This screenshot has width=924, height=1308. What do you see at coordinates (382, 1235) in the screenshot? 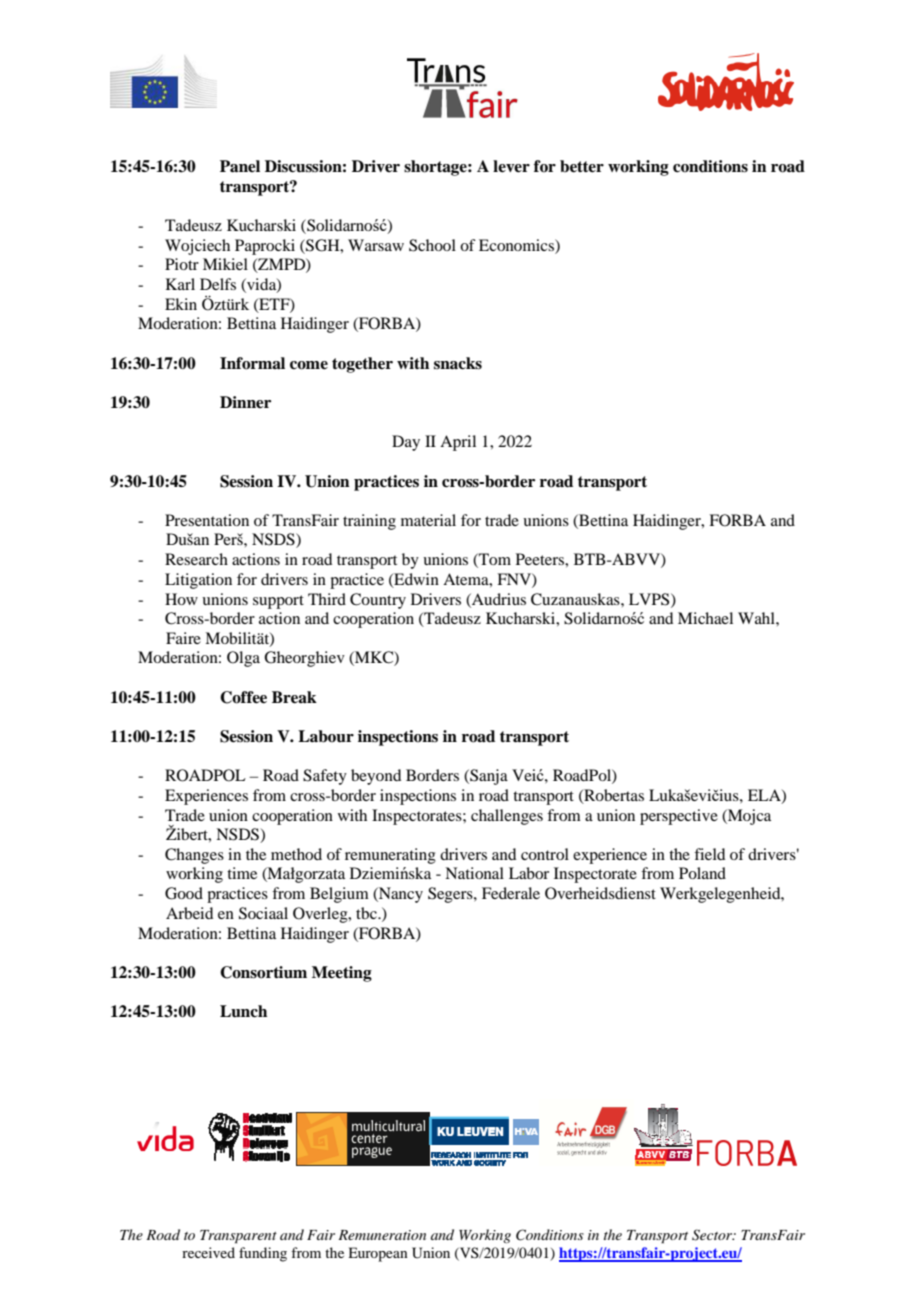
I see `Remuneration` at bounding box center [382, 1235].
